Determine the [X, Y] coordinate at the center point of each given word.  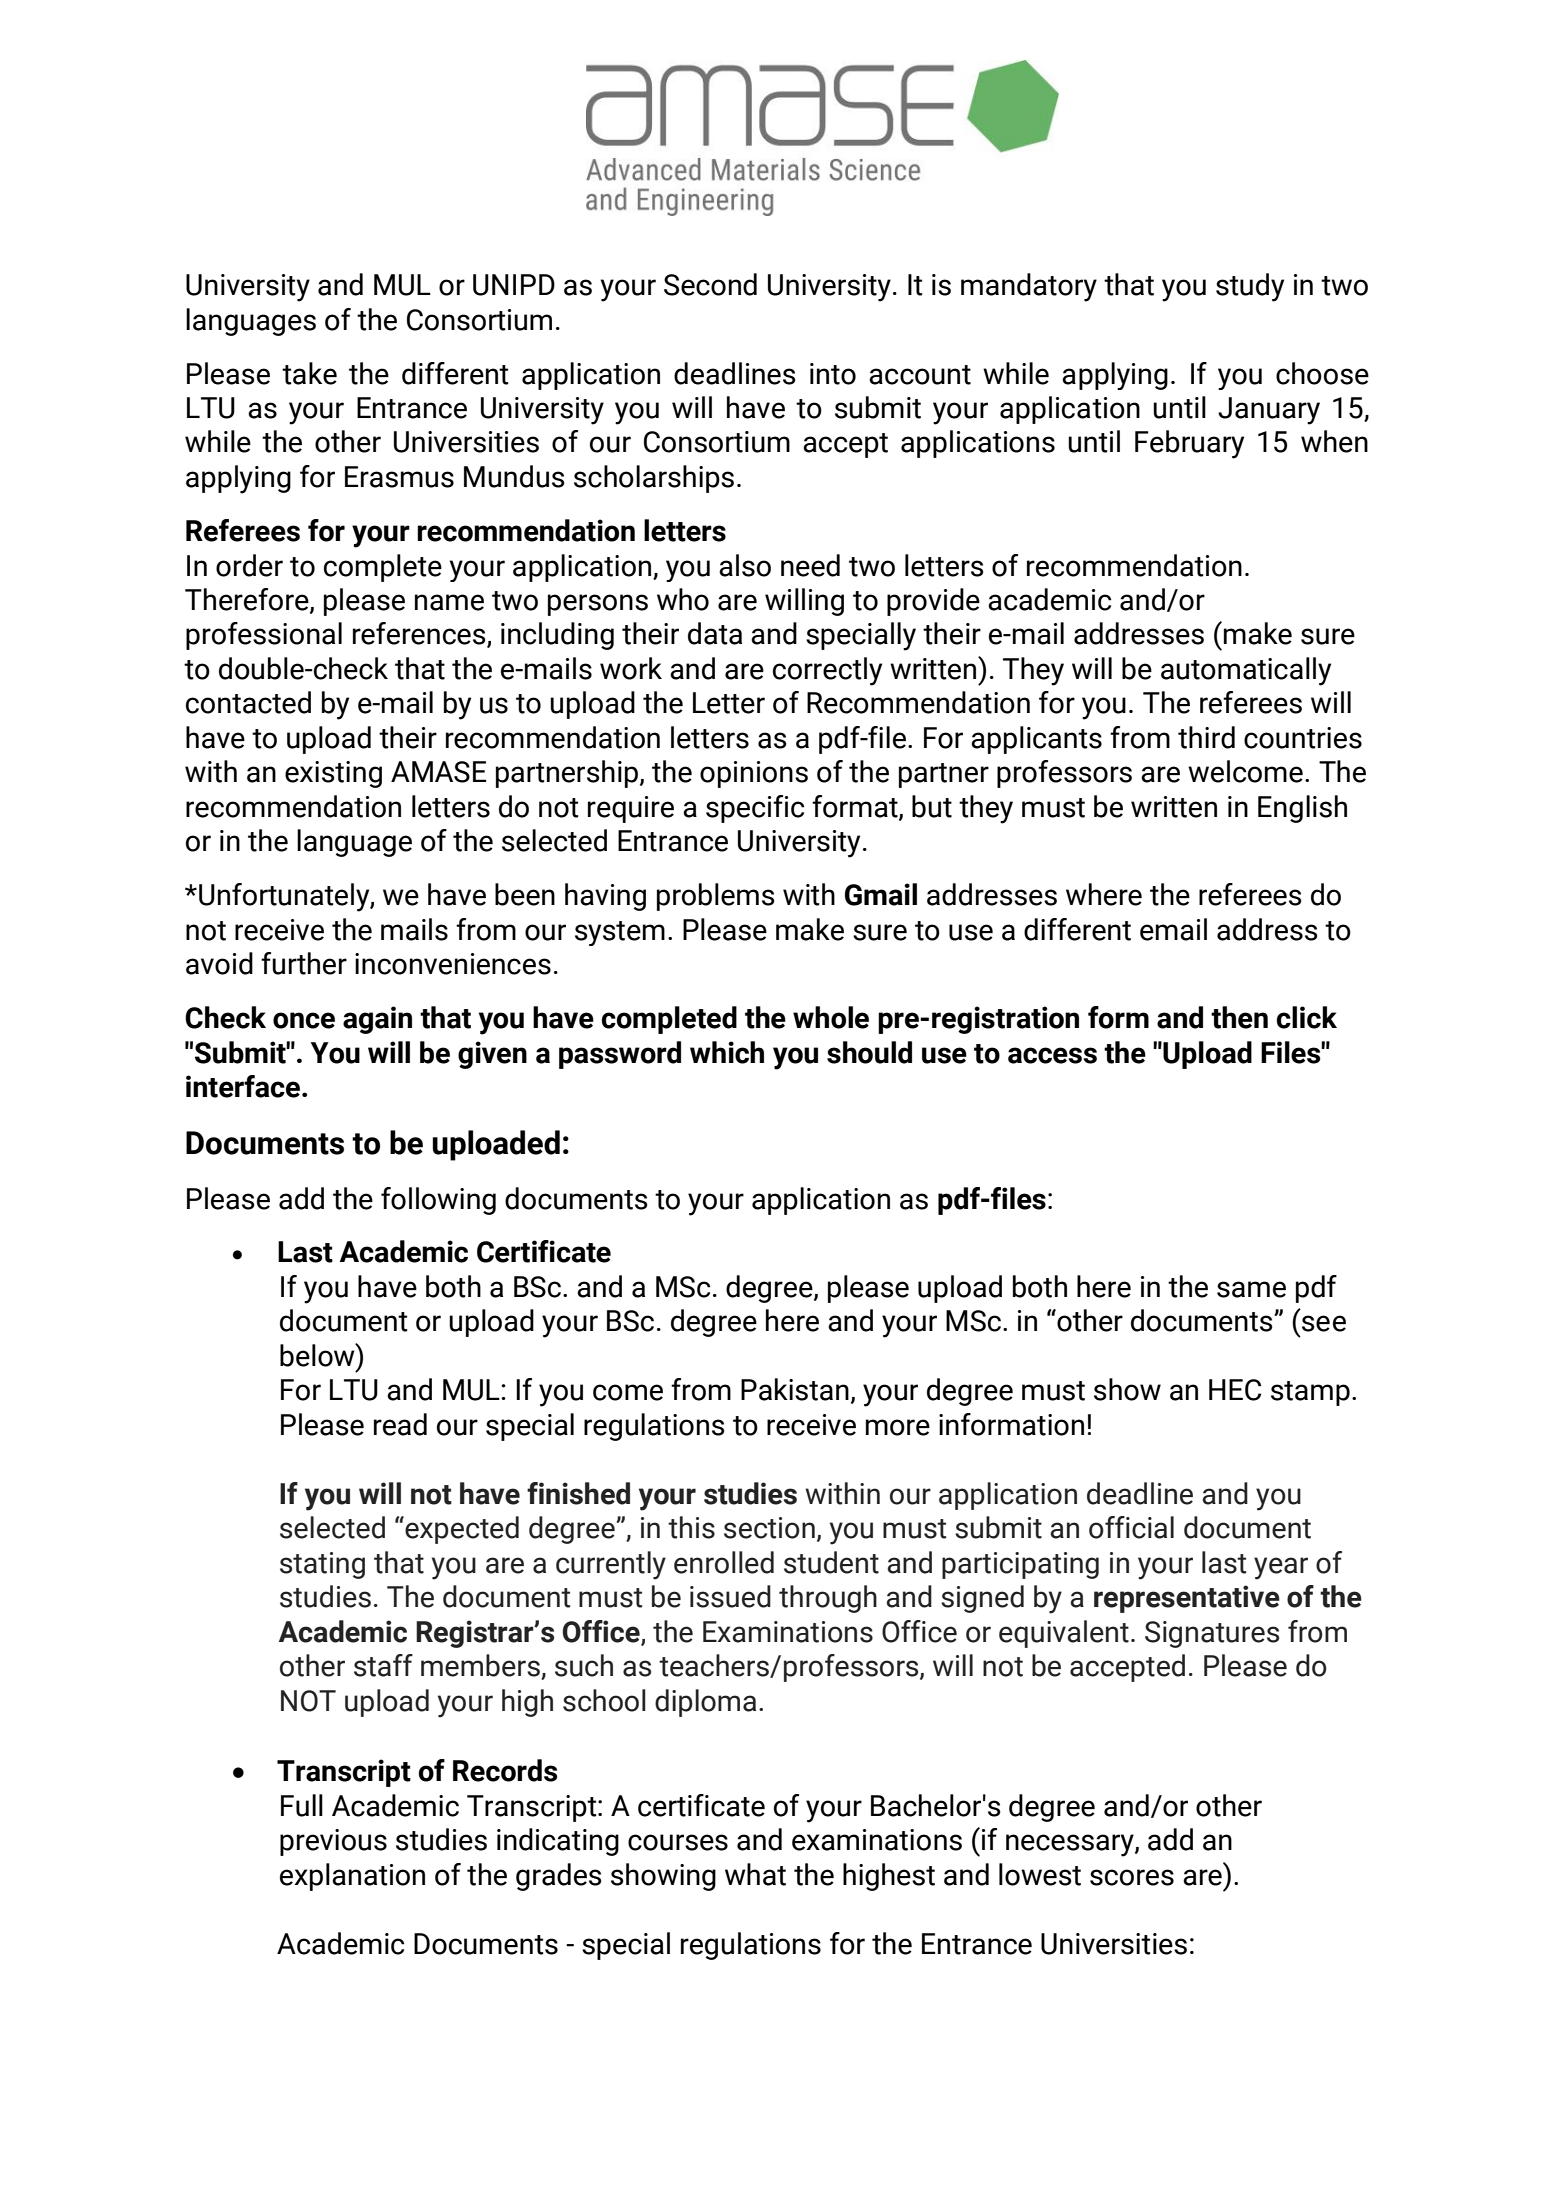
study [1250, 287]
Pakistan [795, 1389]
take [309, 373]
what [755, 1874]
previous [333, 1842]
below [318, 1355]
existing [333, 774]
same [1251, 1289]
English [1302, 809]
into [833, 374]
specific [755, 809]
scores [1132, 1877]
